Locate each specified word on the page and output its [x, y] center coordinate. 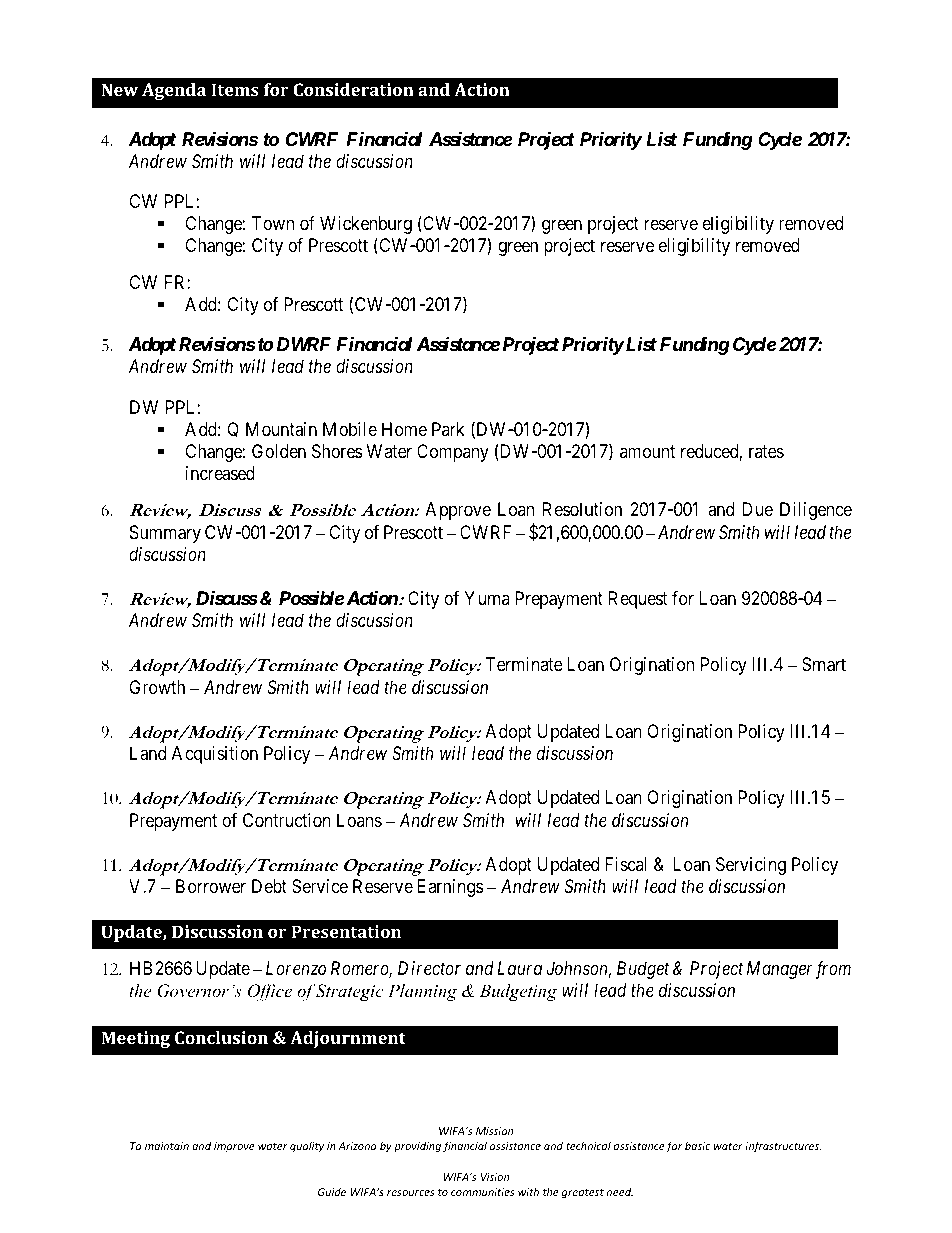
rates [766, 451]
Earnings [450, 888]
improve [234, 1147]
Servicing [751, 866]
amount [647, 451]
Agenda [174, 91]
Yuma [487, 598]
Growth [157, 687]
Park [448, 429]
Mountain [281, 429]
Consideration [353, 89]
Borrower [211, 886]
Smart [824, 664]
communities [483, 1192]
